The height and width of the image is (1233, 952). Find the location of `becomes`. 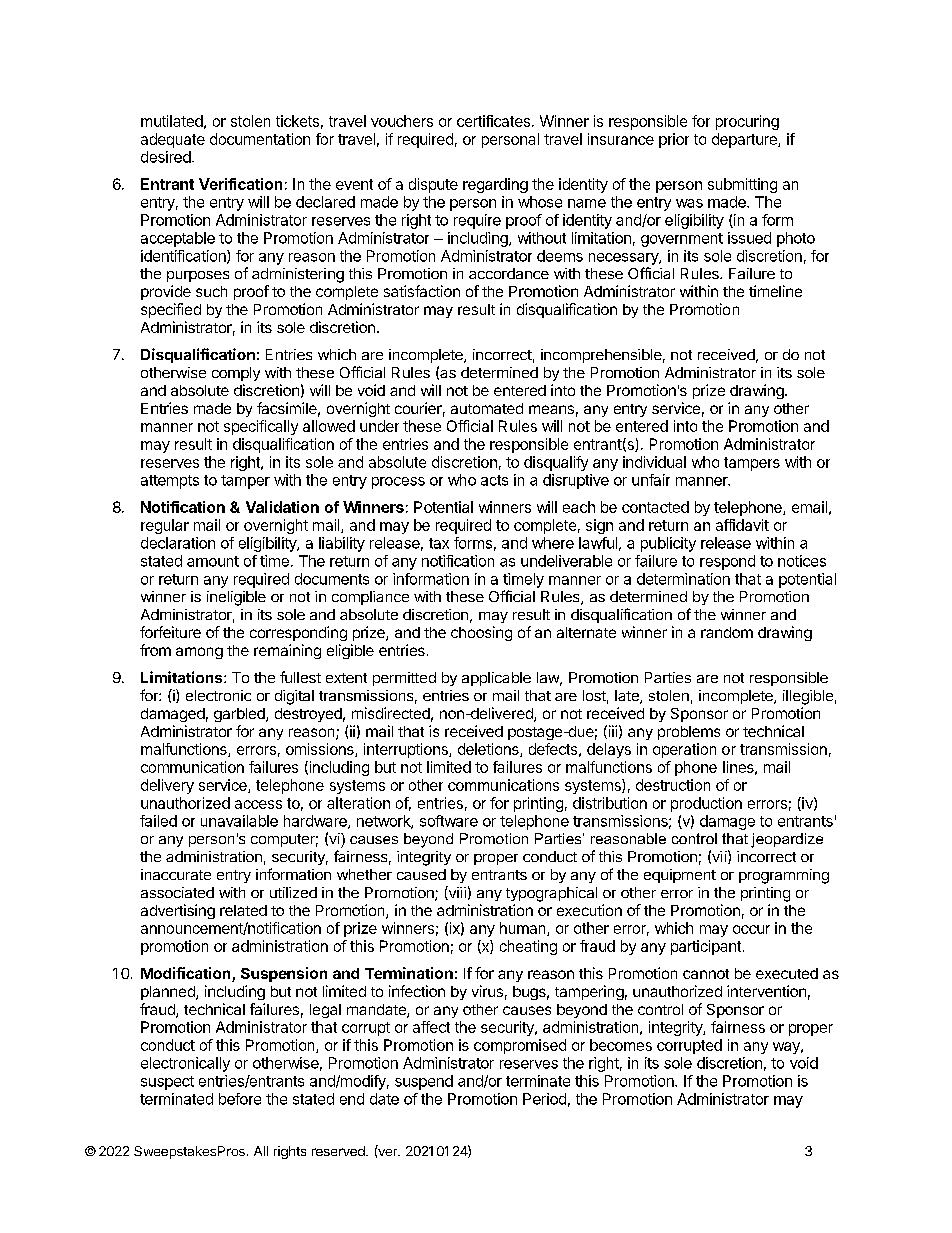

becomes is located at coordinates (621, 1045).
